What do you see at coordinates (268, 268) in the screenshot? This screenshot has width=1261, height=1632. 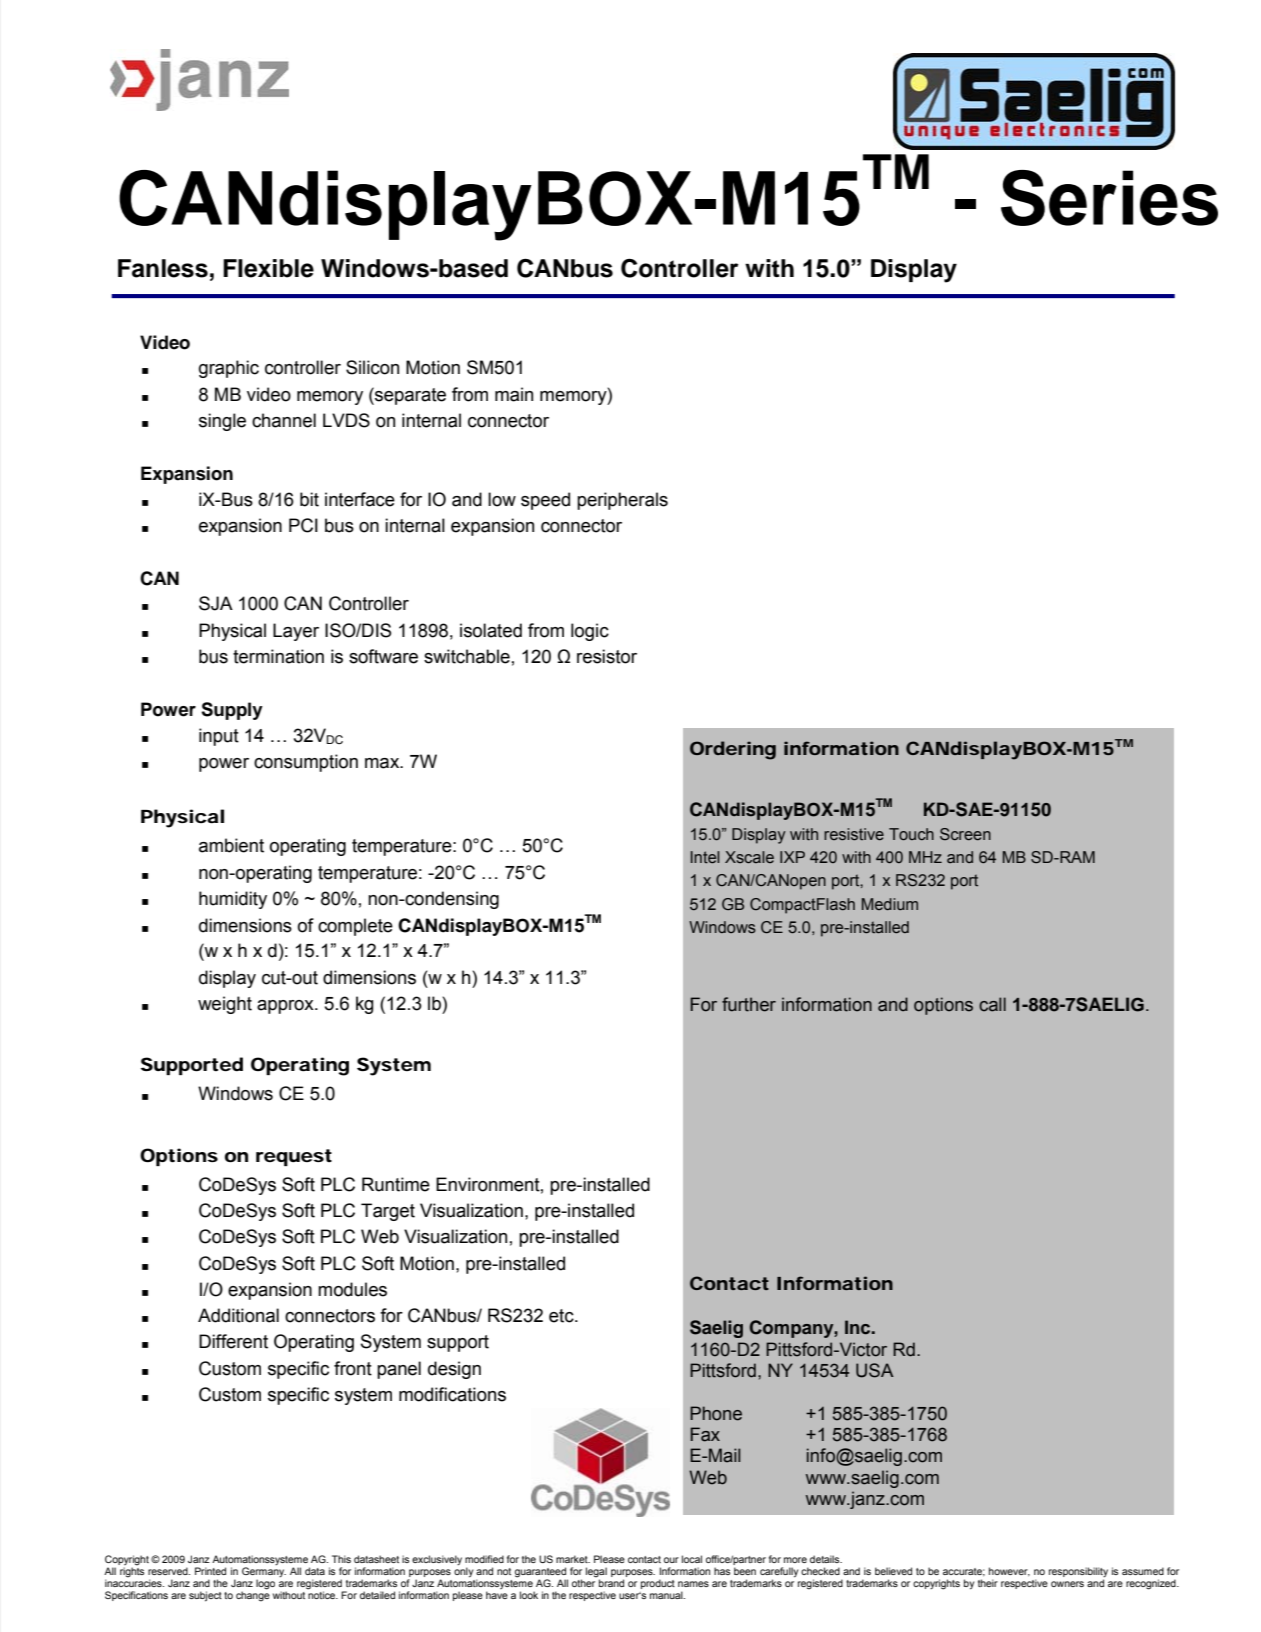 I see `Flexible` at bounding box center [268, 268].
